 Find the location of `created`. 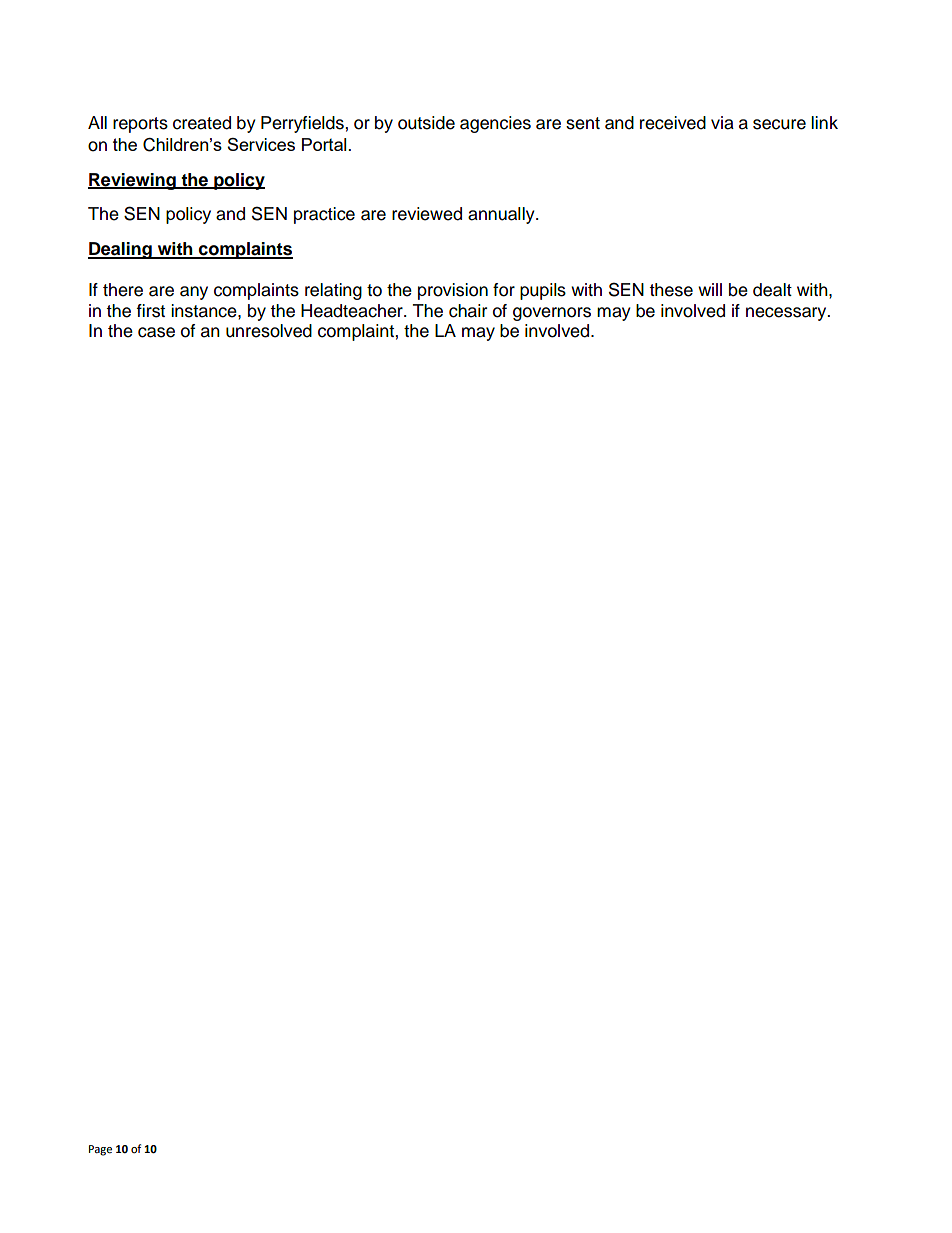

created is located at coordinates (202, 123).
